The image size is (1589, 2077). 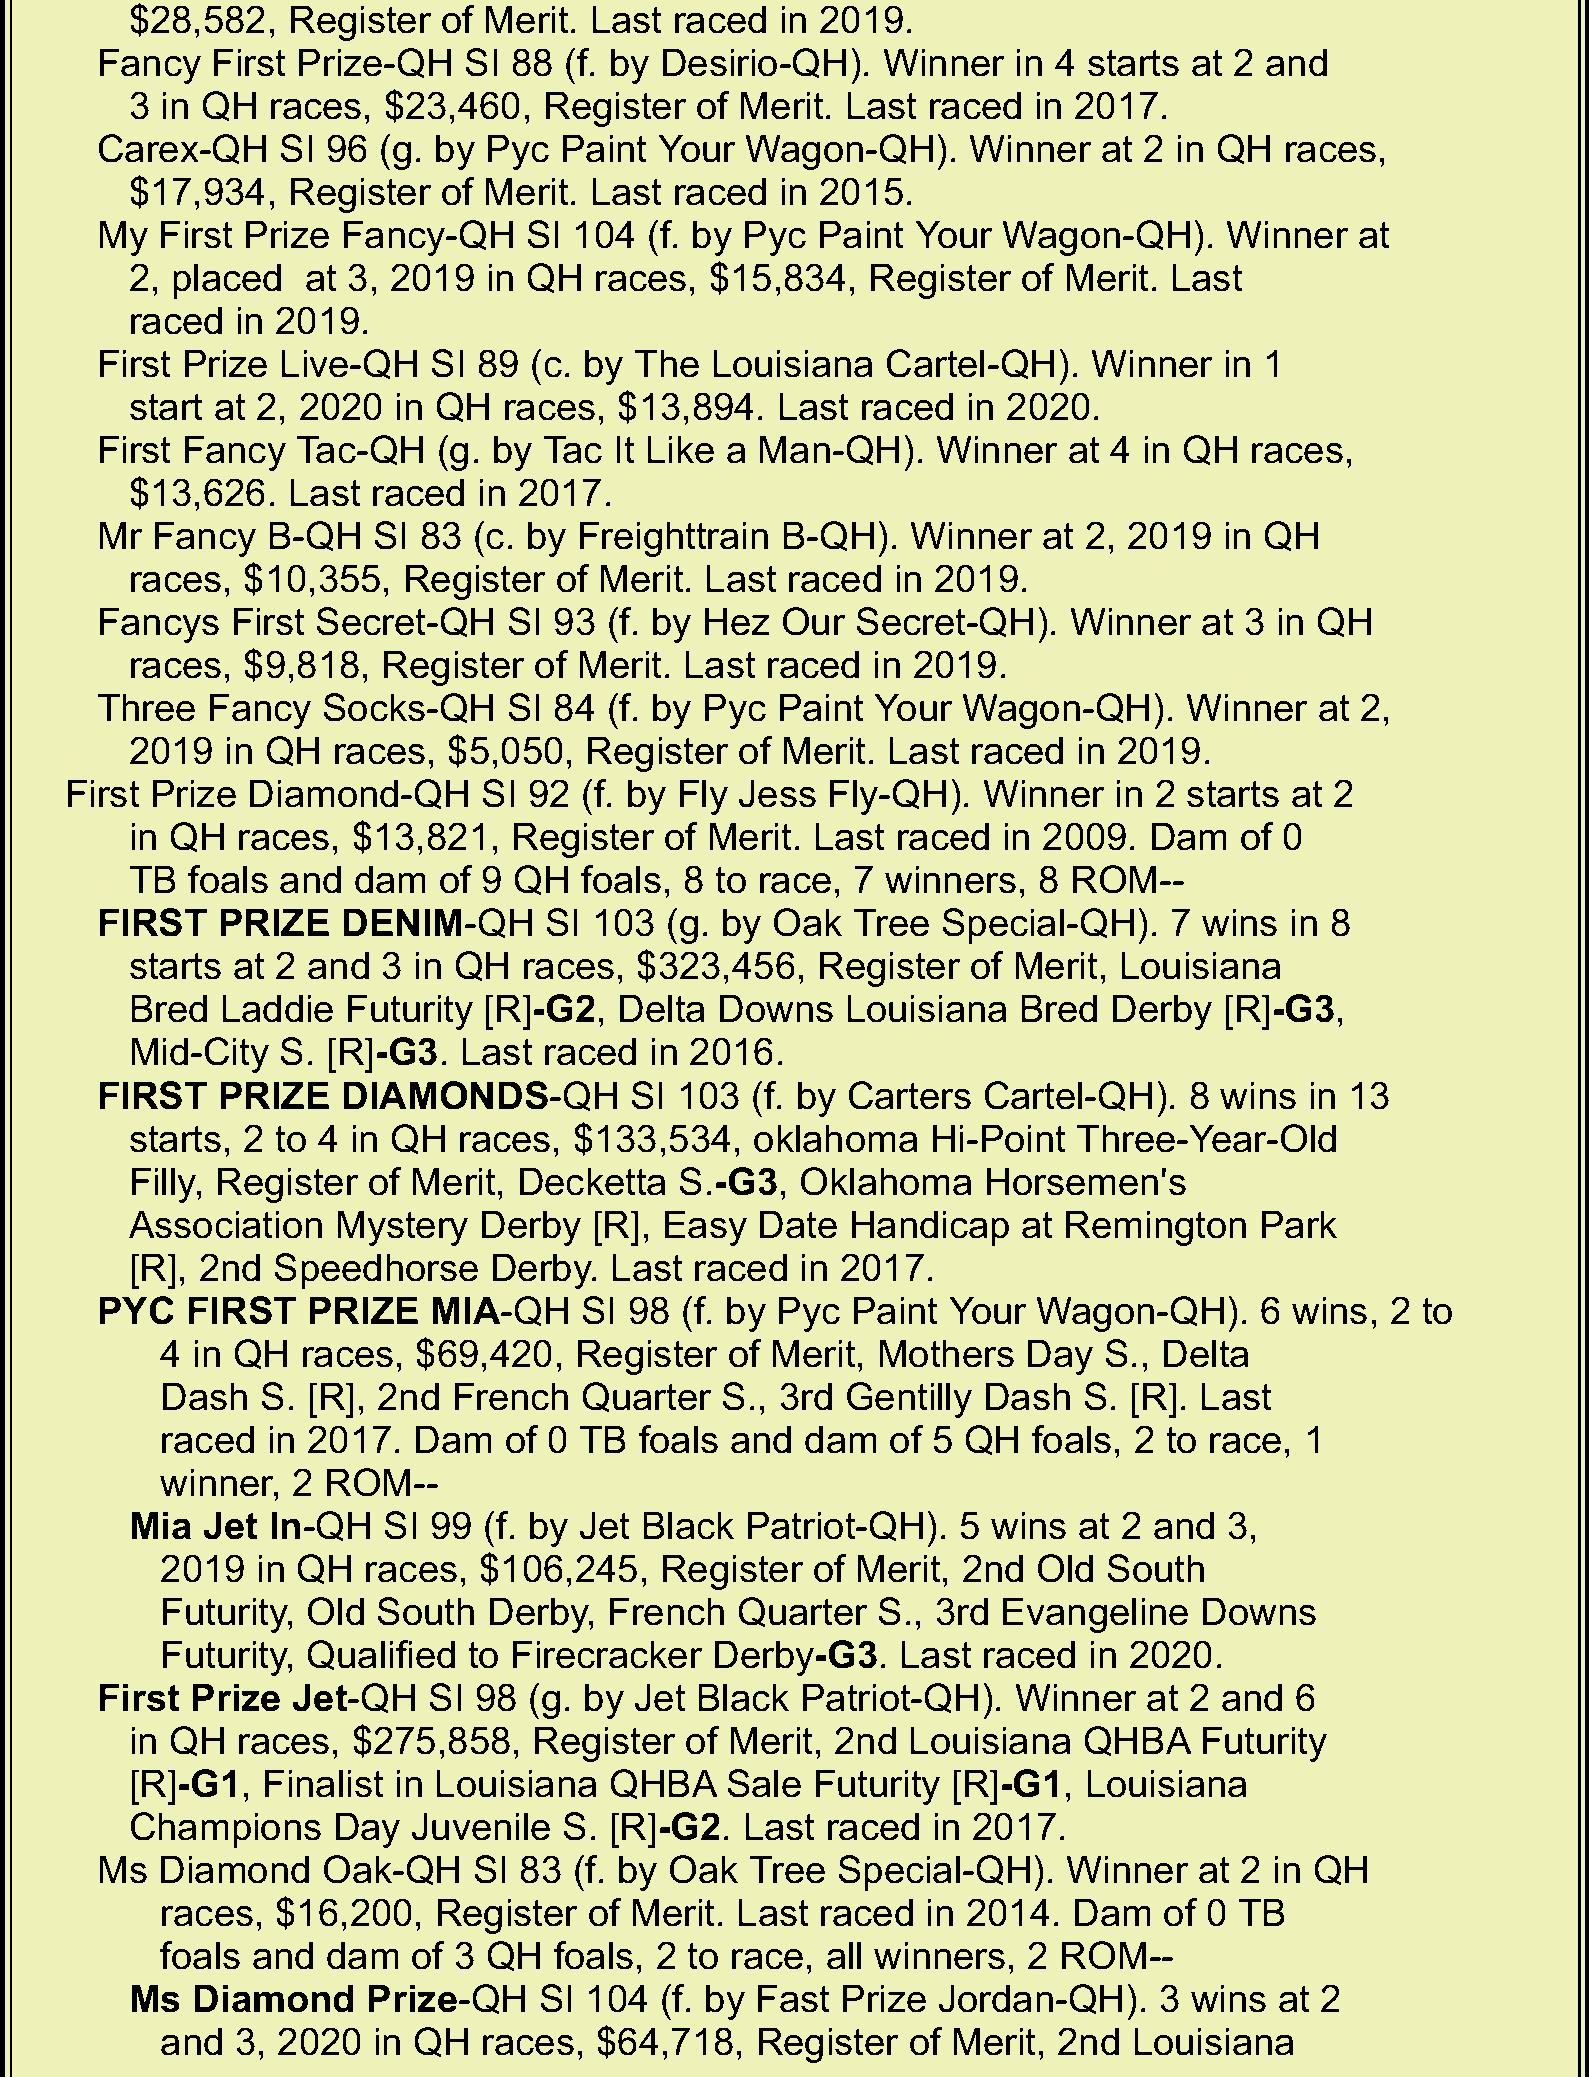 What do you see at coordinates (1156, 1228) in the screenshot?
I see `Remington` at bounding box center [1156, 1228].
